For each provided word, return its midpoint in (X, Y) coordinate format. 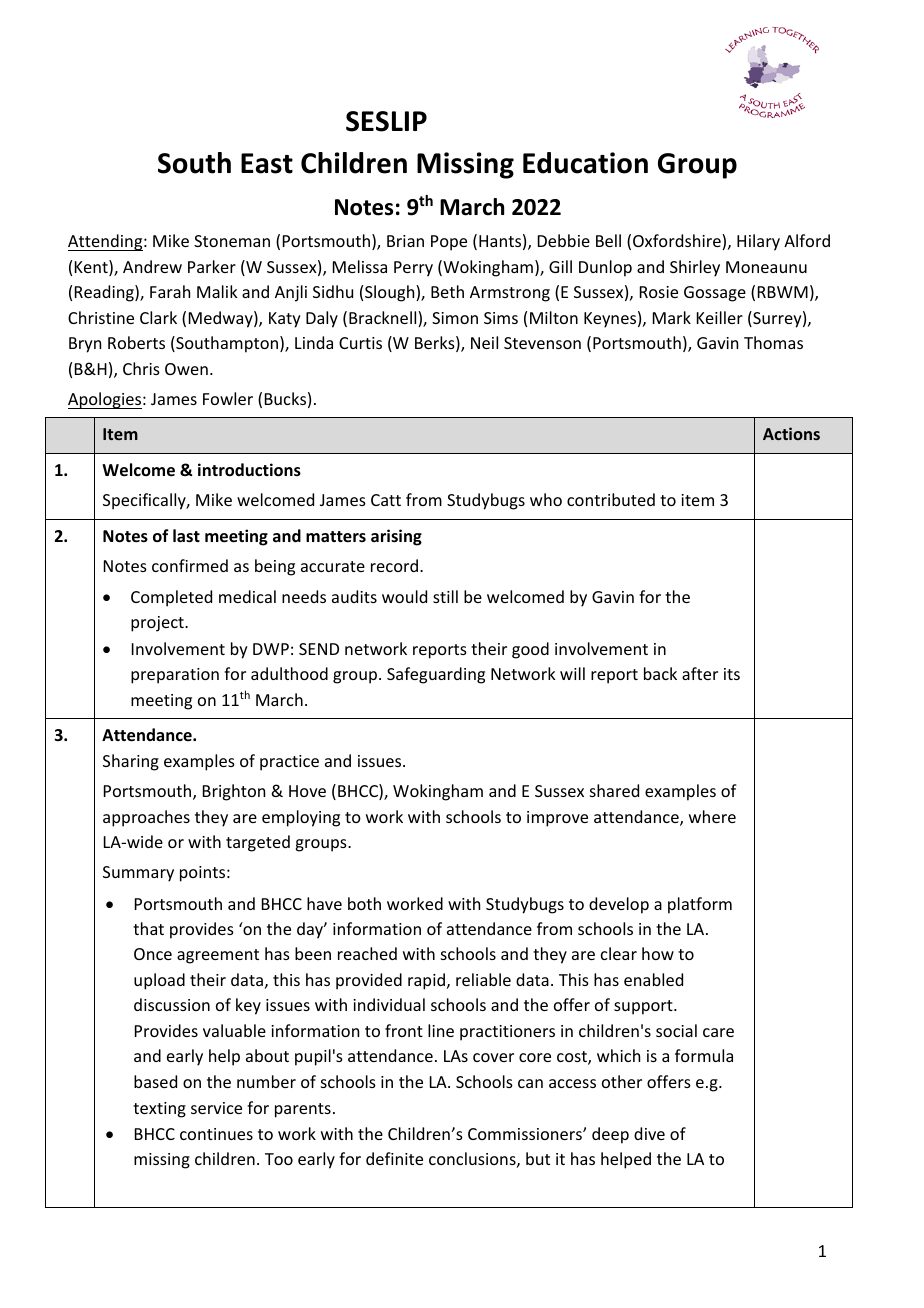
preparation (175, 676)
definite (394, 1158)
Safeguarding (436, 675)
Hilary (758, 242)
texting (159, 1110)
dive (649, 1133)
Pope (449, 243)
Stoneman (232, 241)
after (700, 673)
